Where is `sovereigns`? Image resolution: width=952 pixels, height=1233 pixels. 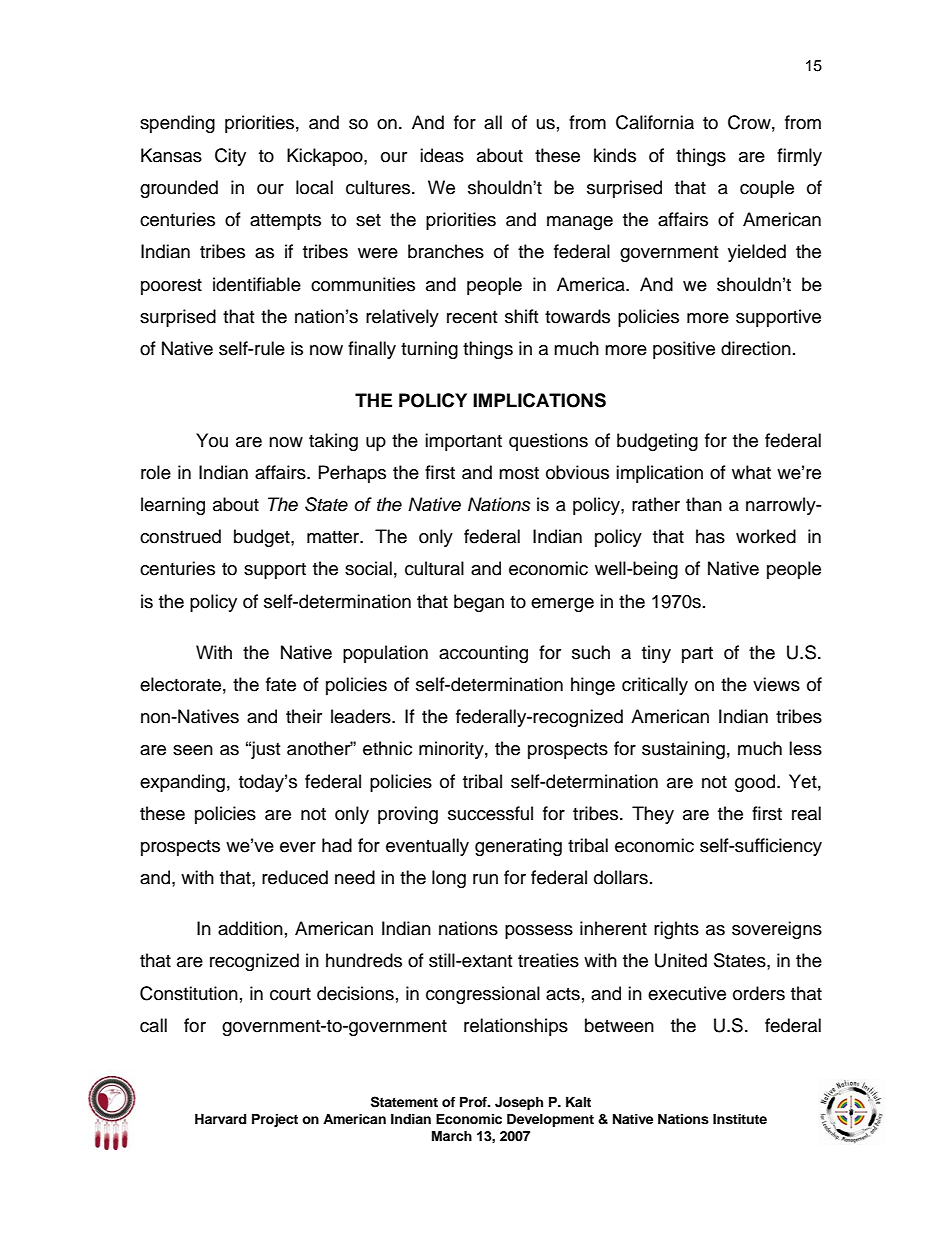
sovereigns is located at coordinates (777, 930).
